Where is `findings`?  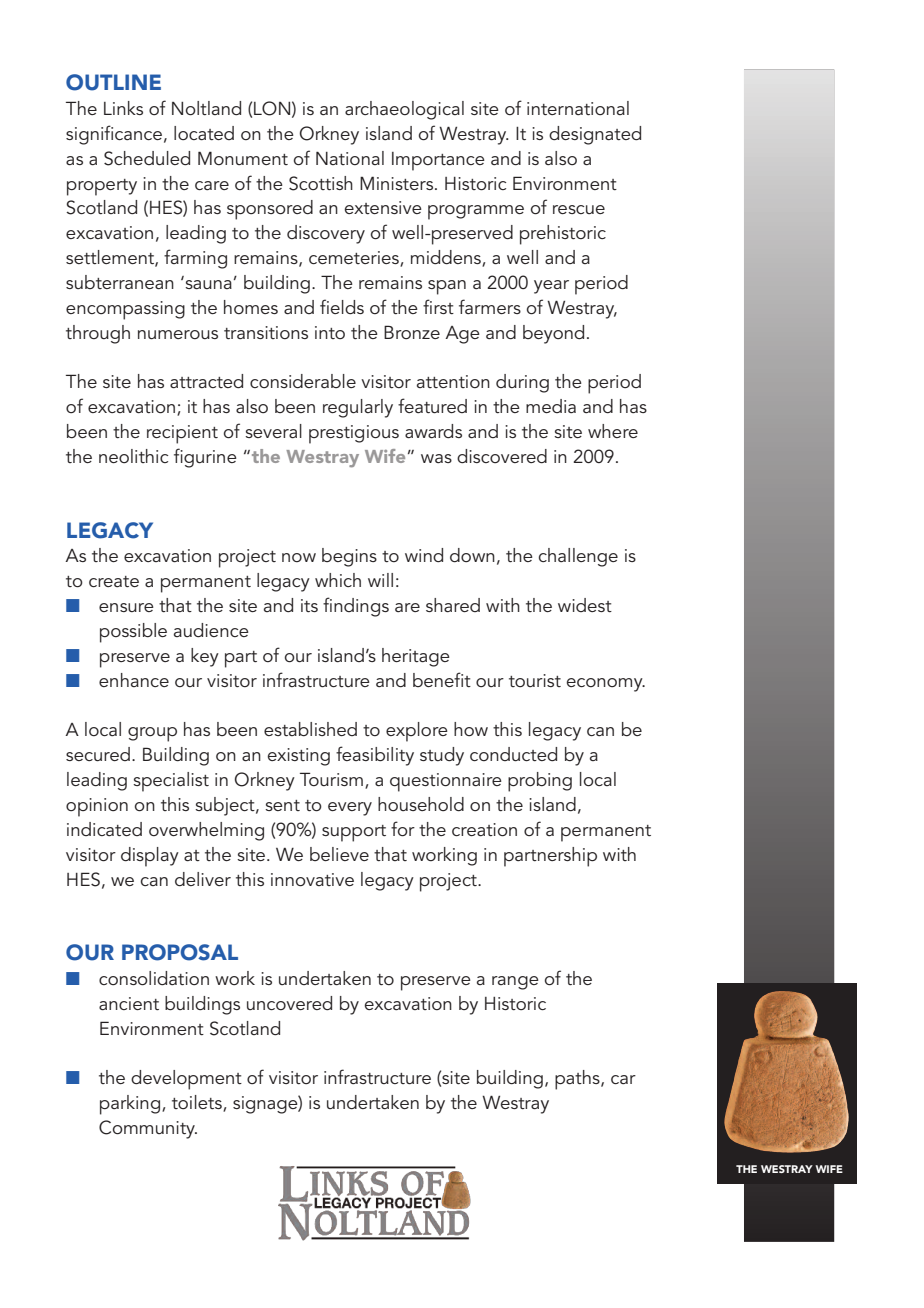
findings is located at coordinates (356, 607).
